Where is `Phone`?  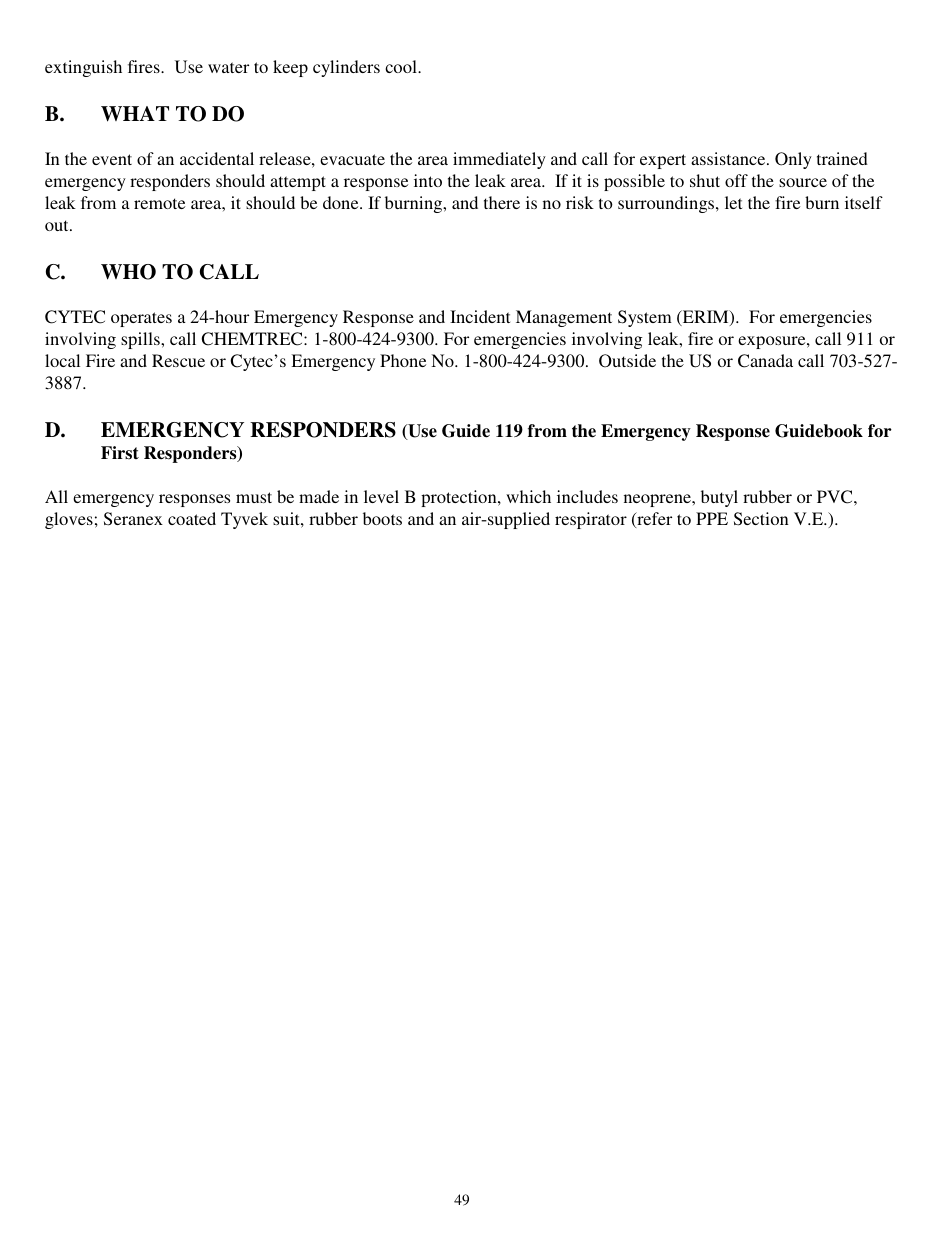 Phone is located at coordinates (403, 360).
